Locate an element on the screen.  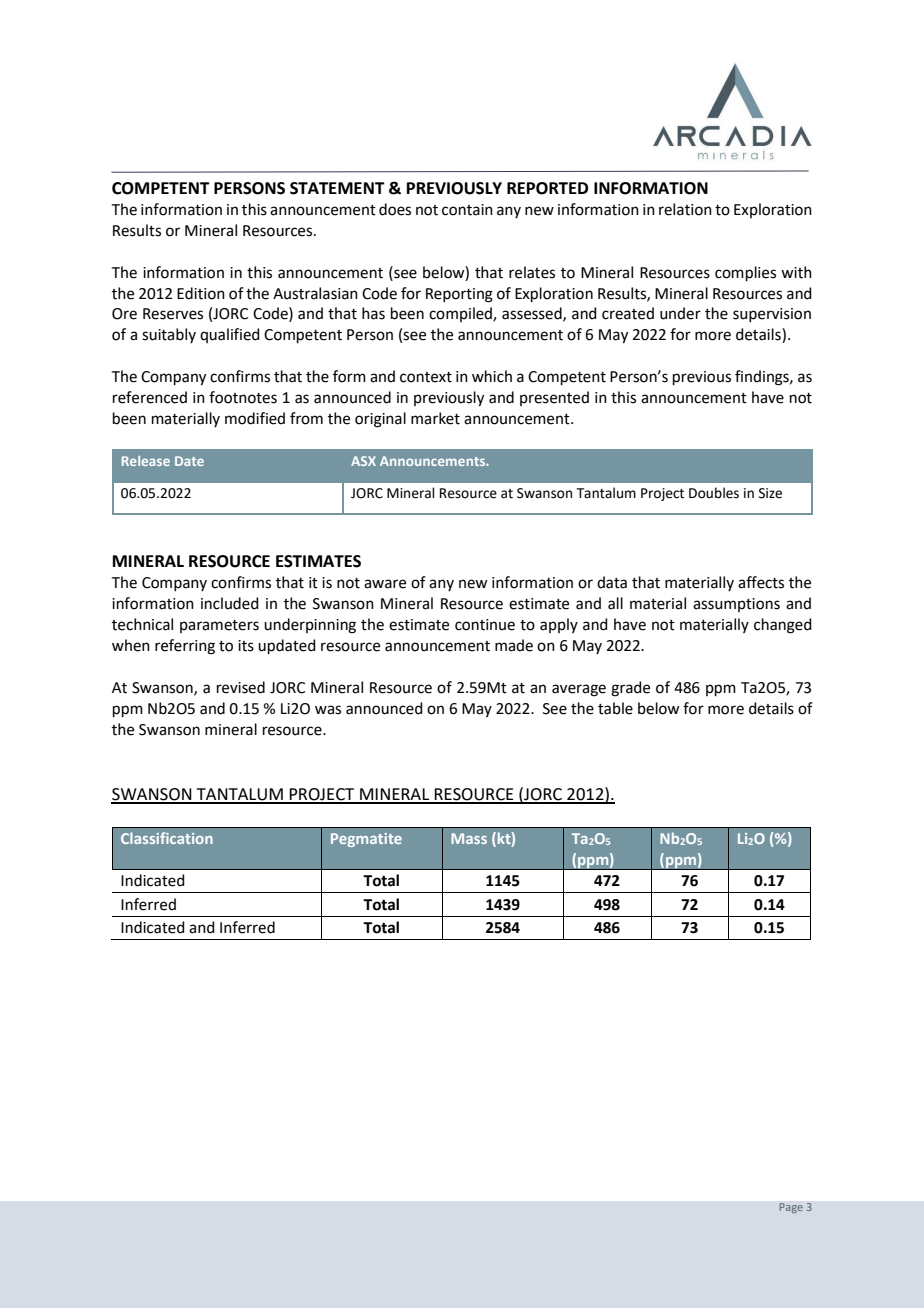
Mass is located at coordinates (469, 838).
